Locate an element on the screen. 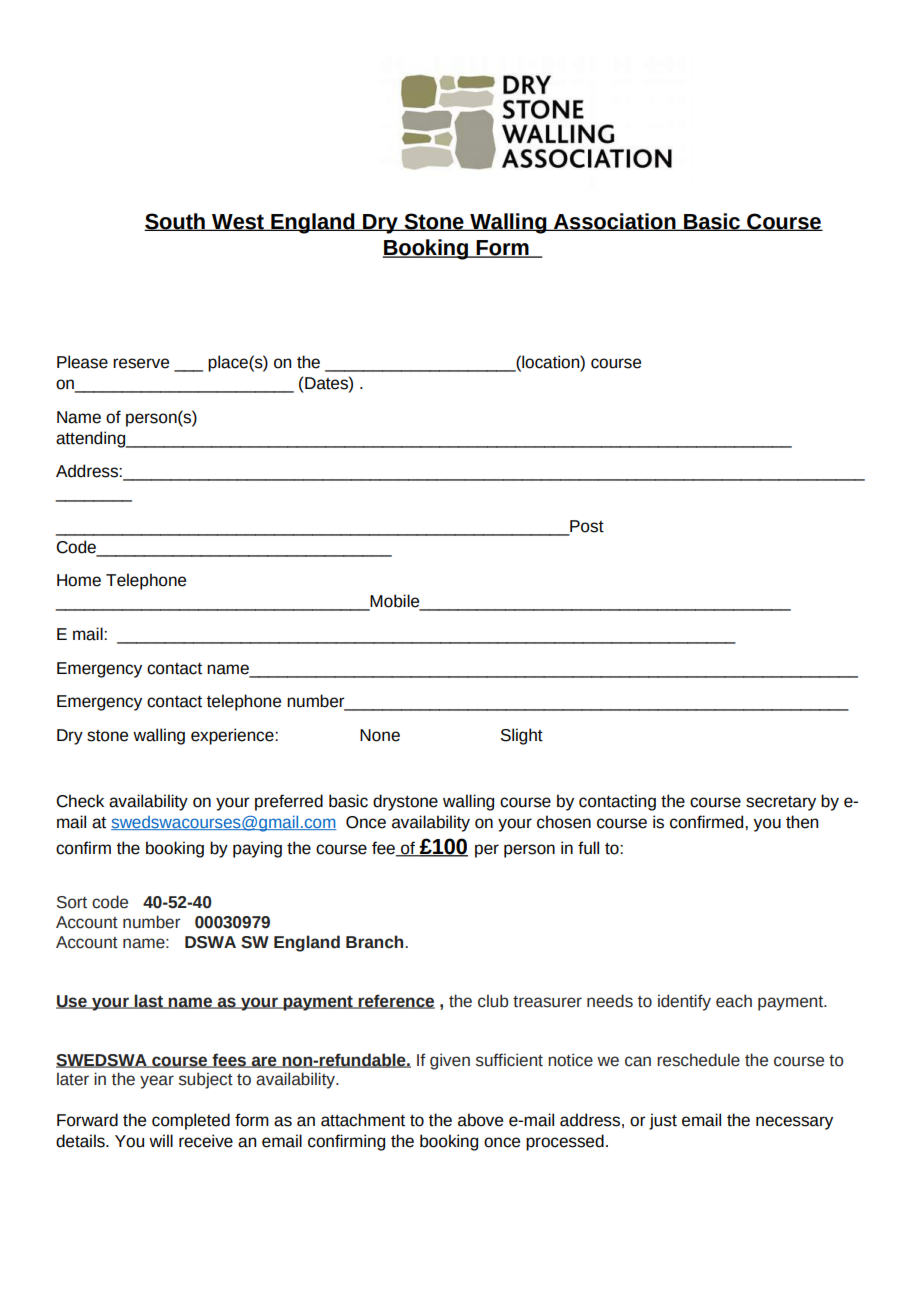 Image resolution: width=924 pixels, height=1308 pixels. Sort is located at coordinates (72, 902).
